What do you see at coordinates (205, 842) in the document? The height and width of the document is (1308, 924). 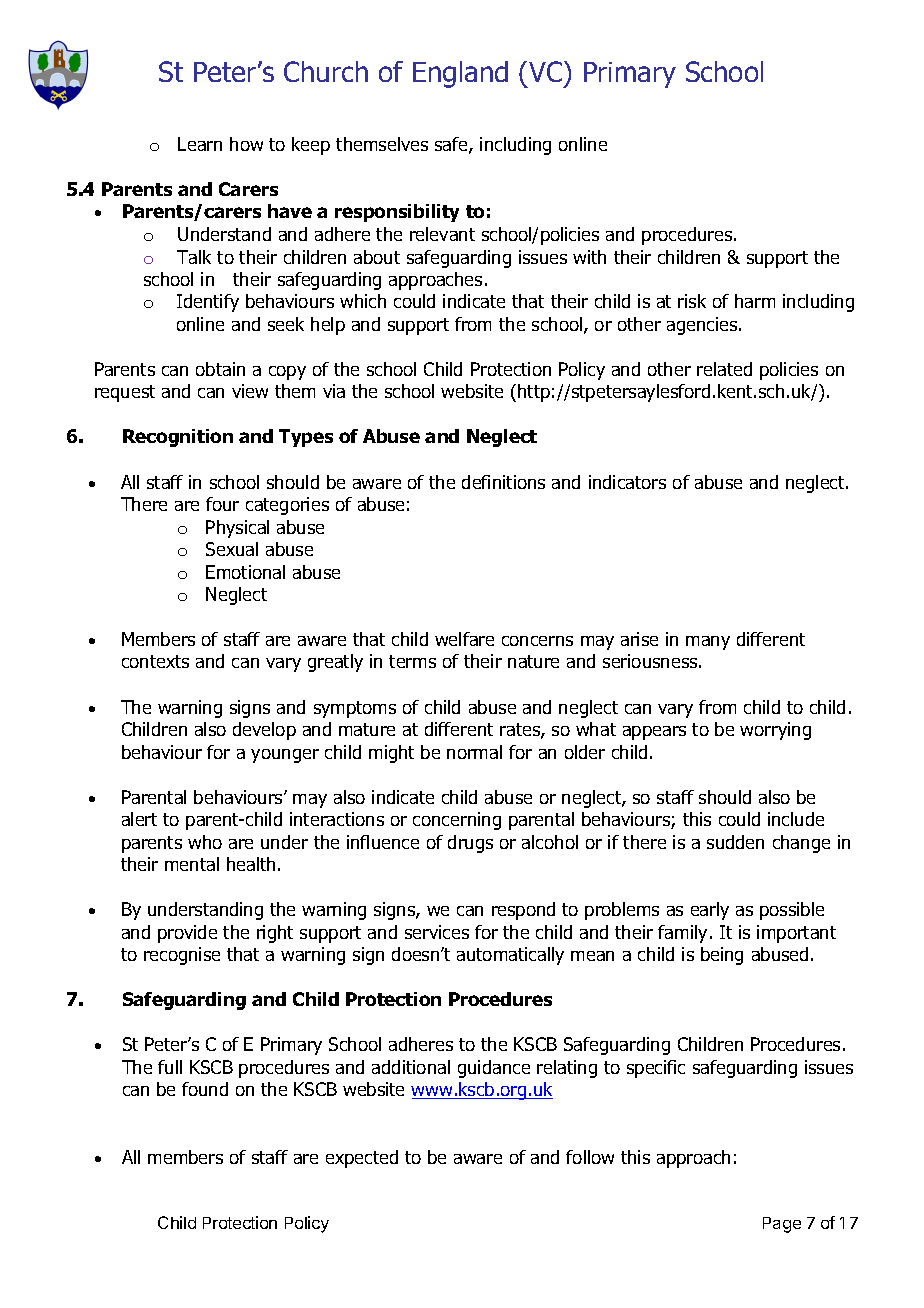 I see `who` at bounding box center [205, 842].
